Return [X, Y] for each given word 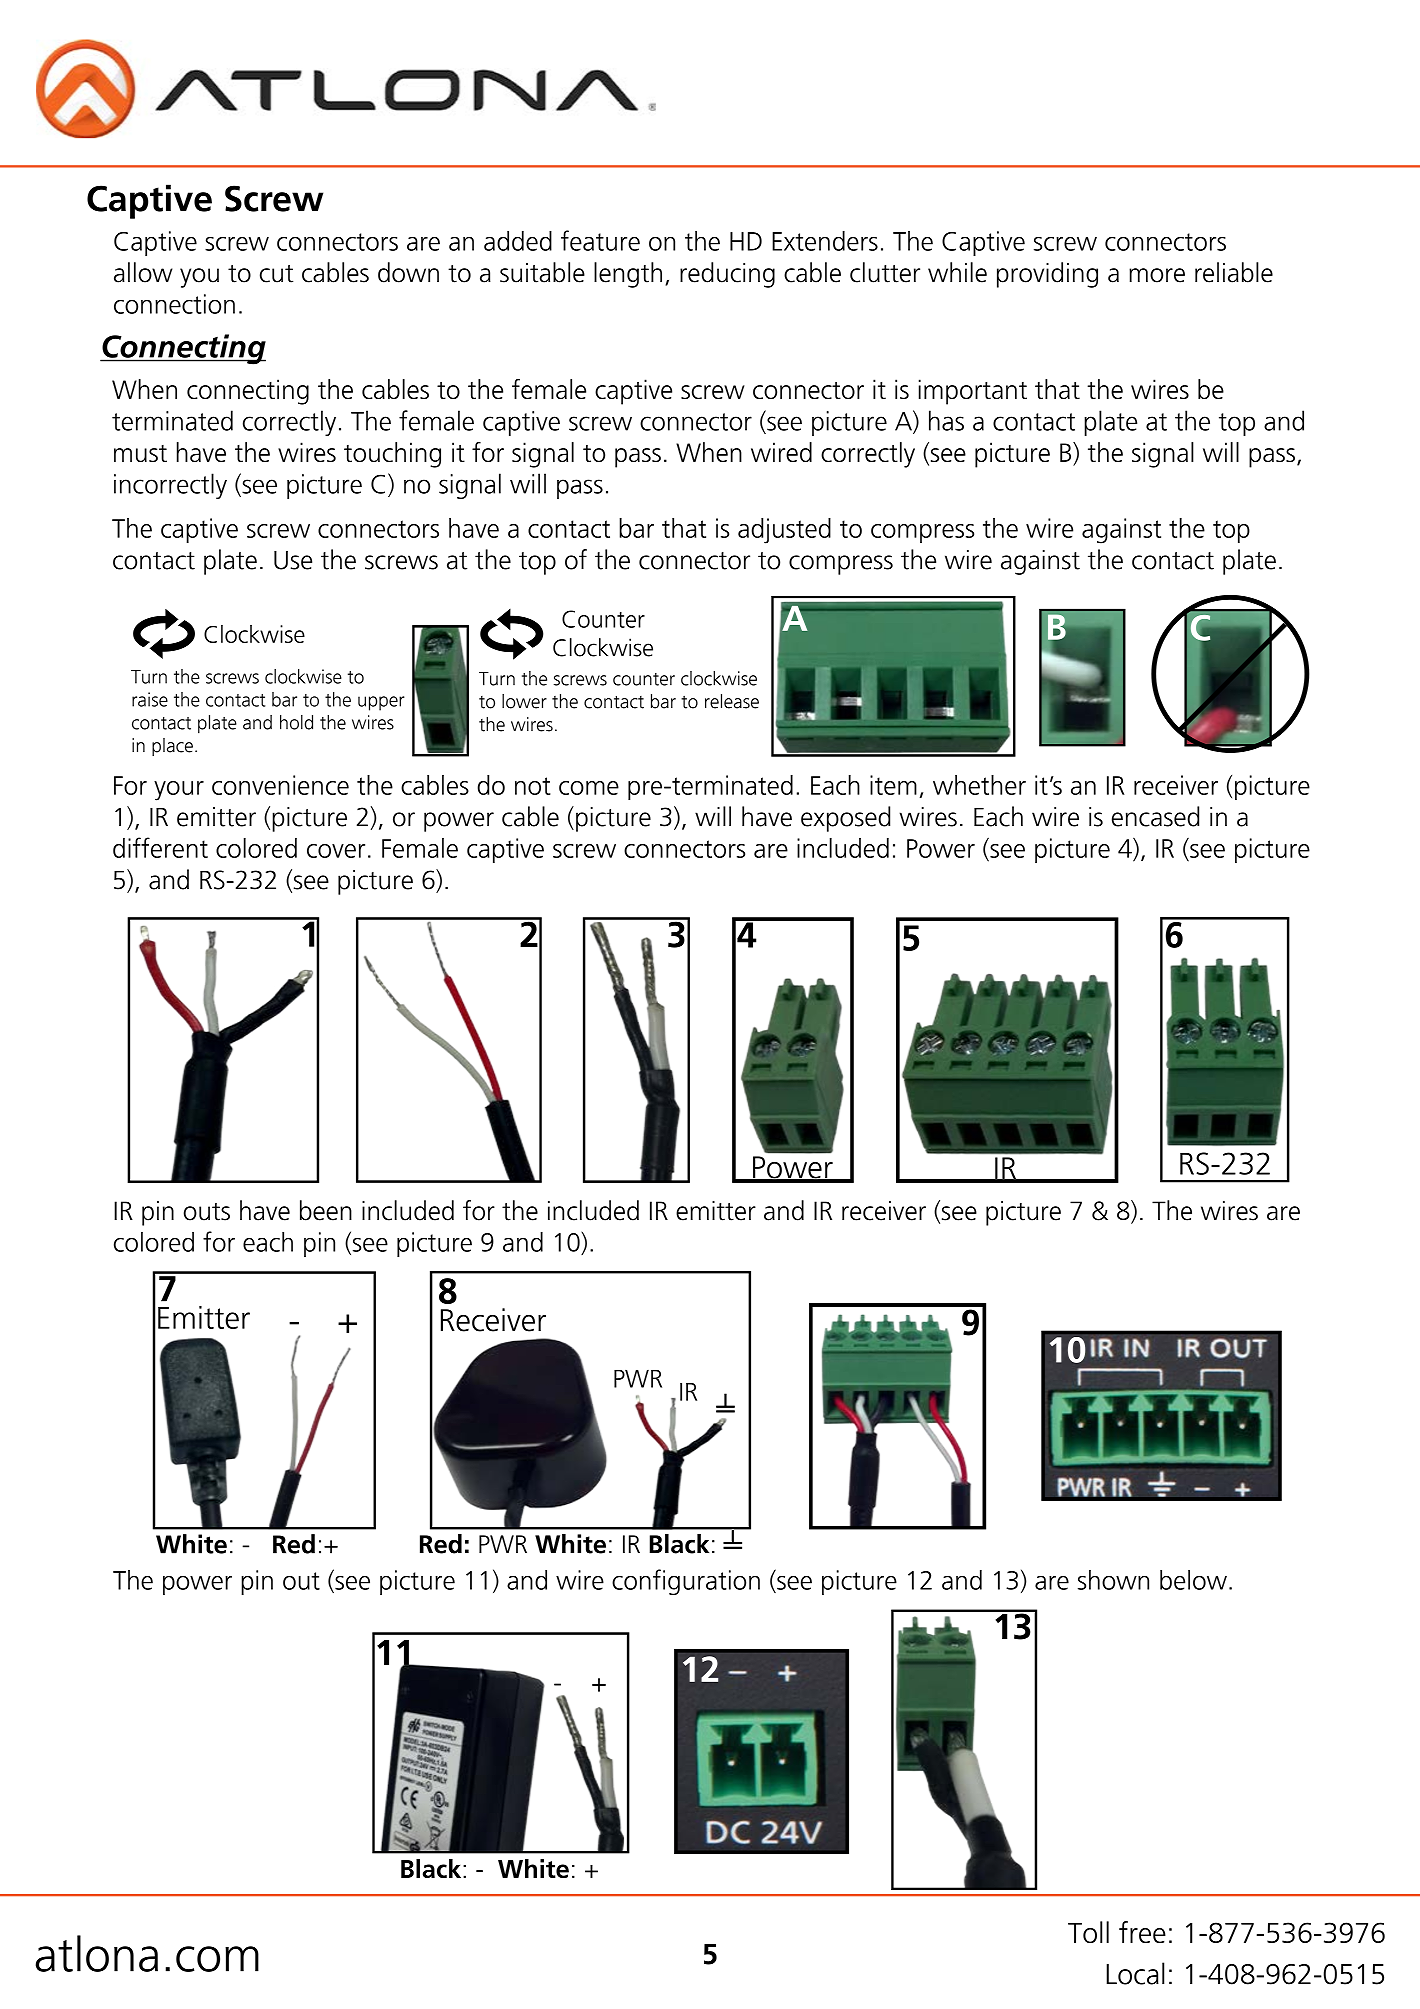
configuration [686, 1582]
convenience [280, 785]
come [589, 788]
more [1157, 275]
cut [276, 274]
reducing [727, 275]
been [326, 1210]
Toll [1088, 1932]
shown [1113, 1580]
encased [1155, 816]
